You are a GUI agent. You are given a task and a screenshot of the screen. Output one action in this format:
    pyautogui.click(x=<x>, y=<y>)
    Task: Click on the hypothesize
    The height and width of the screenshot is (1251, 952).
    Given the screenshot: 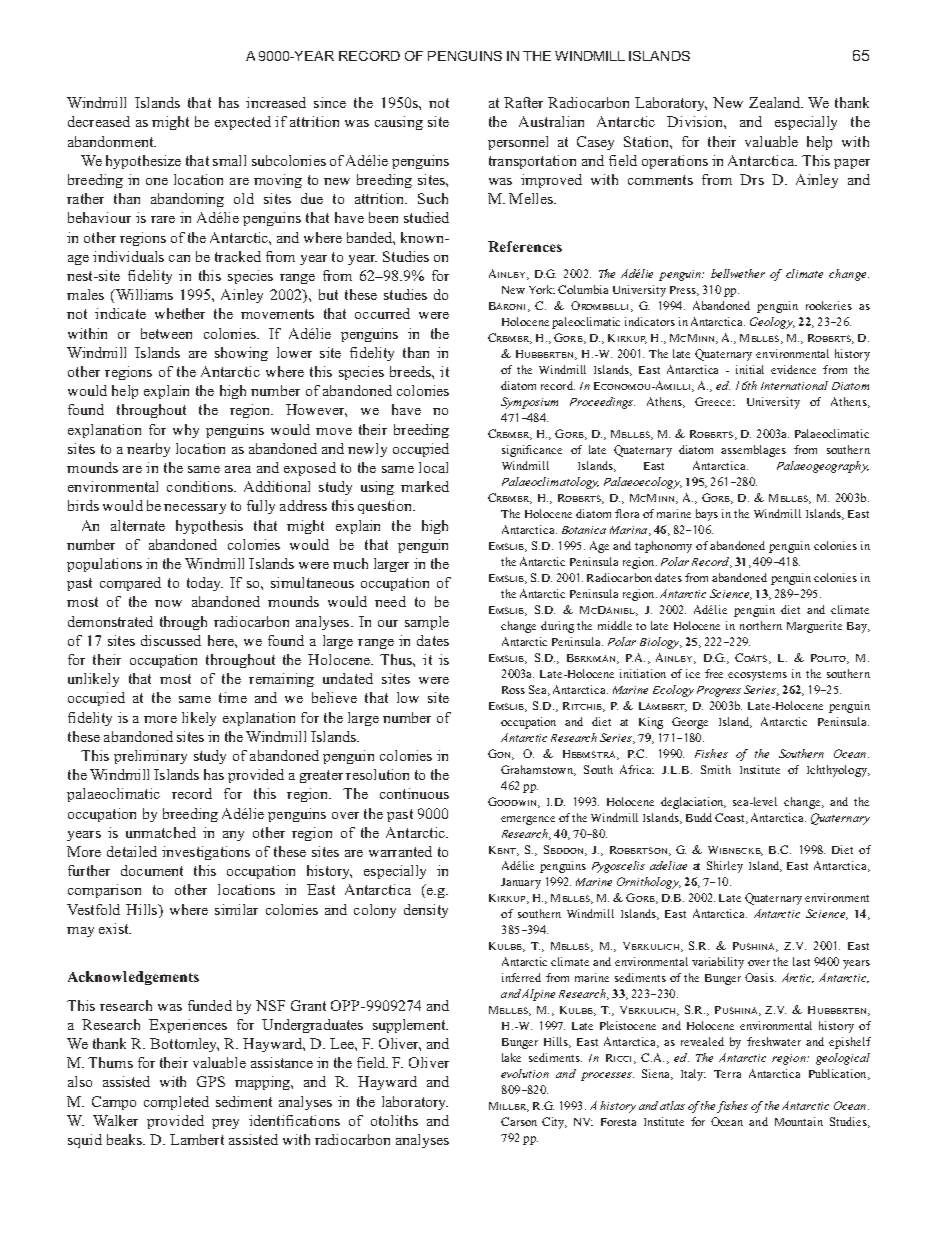 What is the action you would take?
    pyautogui.click(x=143, y=162)
